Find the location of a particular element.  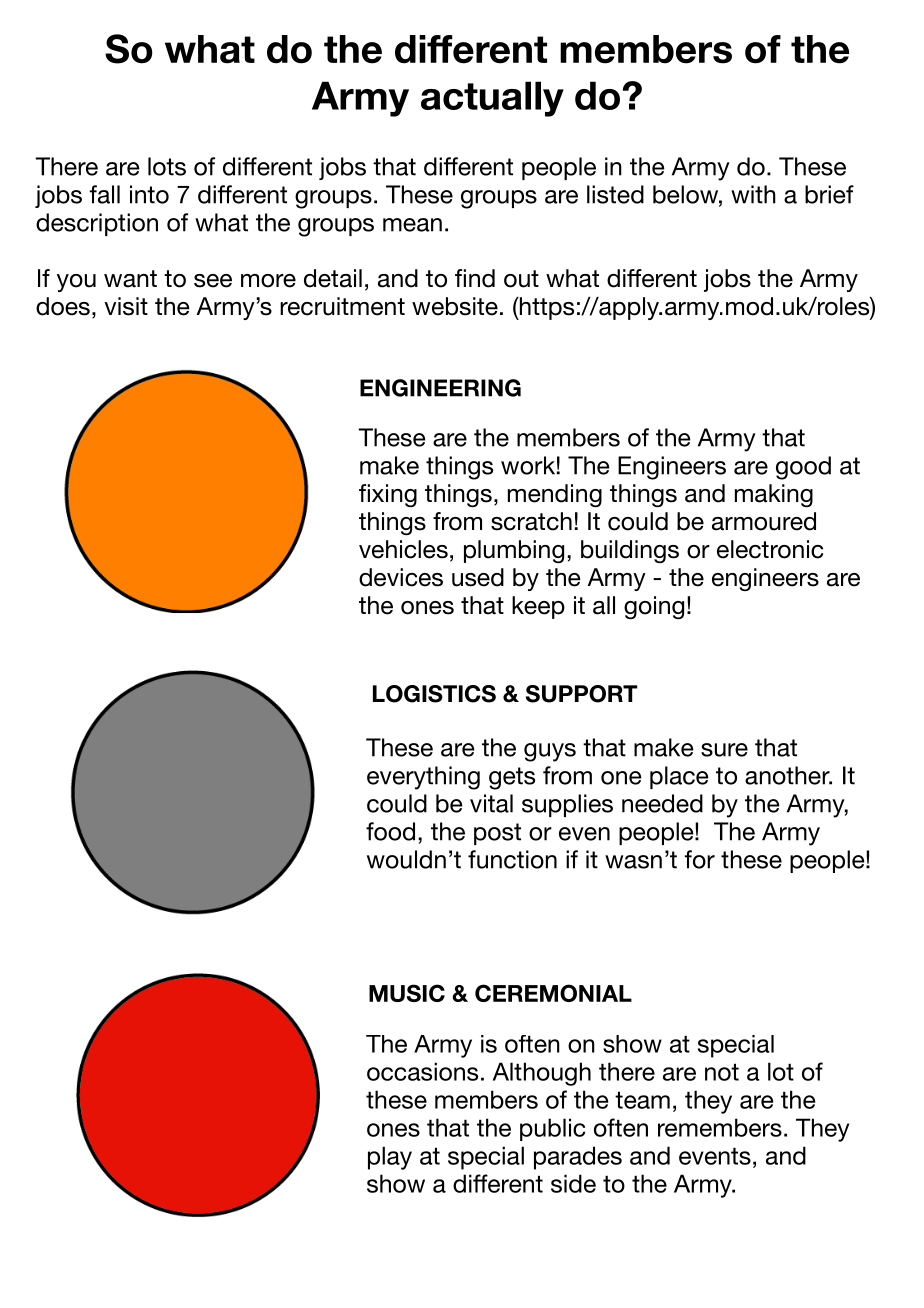

with is located at coordinates (753, 194).
